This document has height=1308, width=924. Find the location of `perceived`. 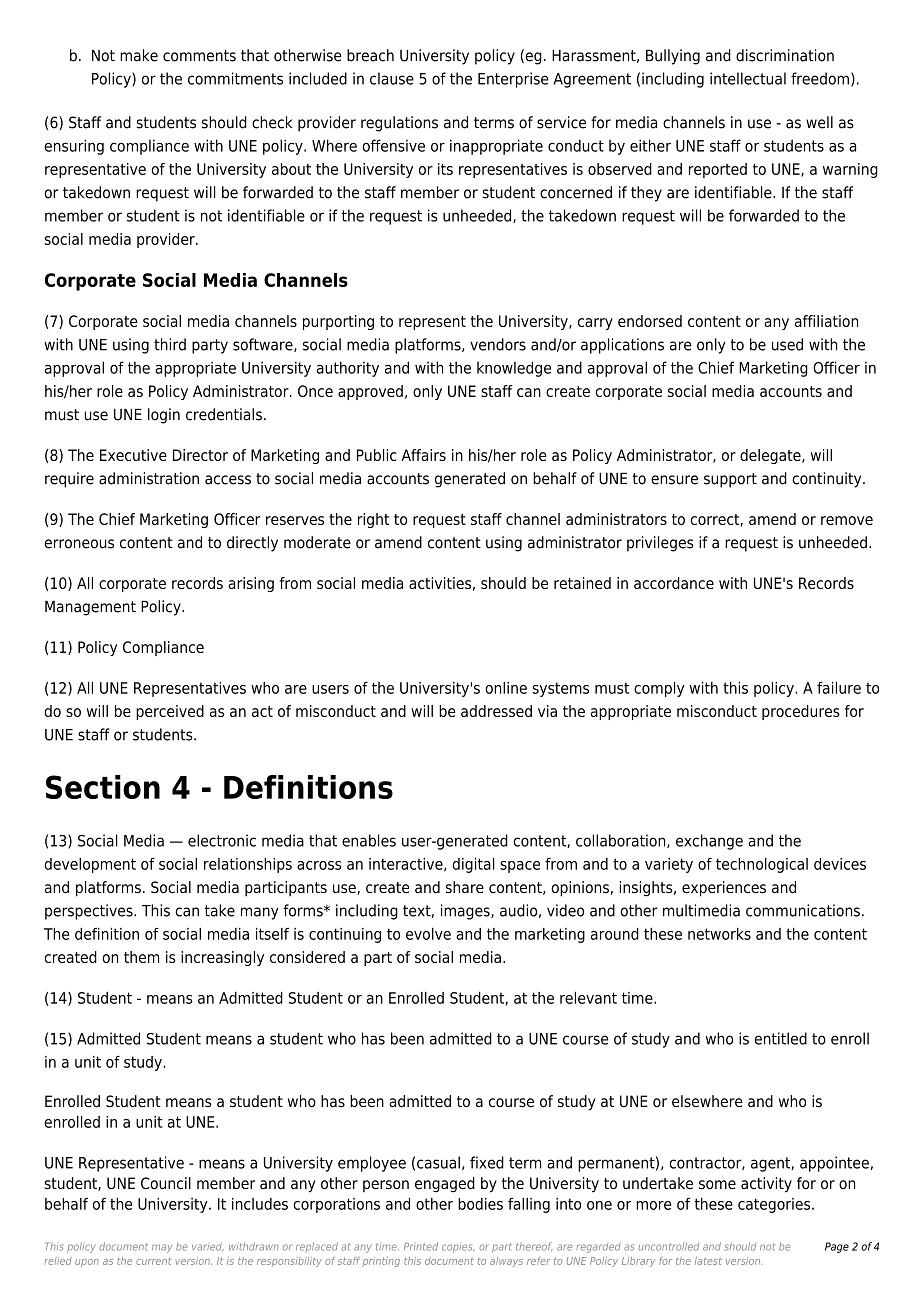

perceived is located at coordinates (170, 712).
